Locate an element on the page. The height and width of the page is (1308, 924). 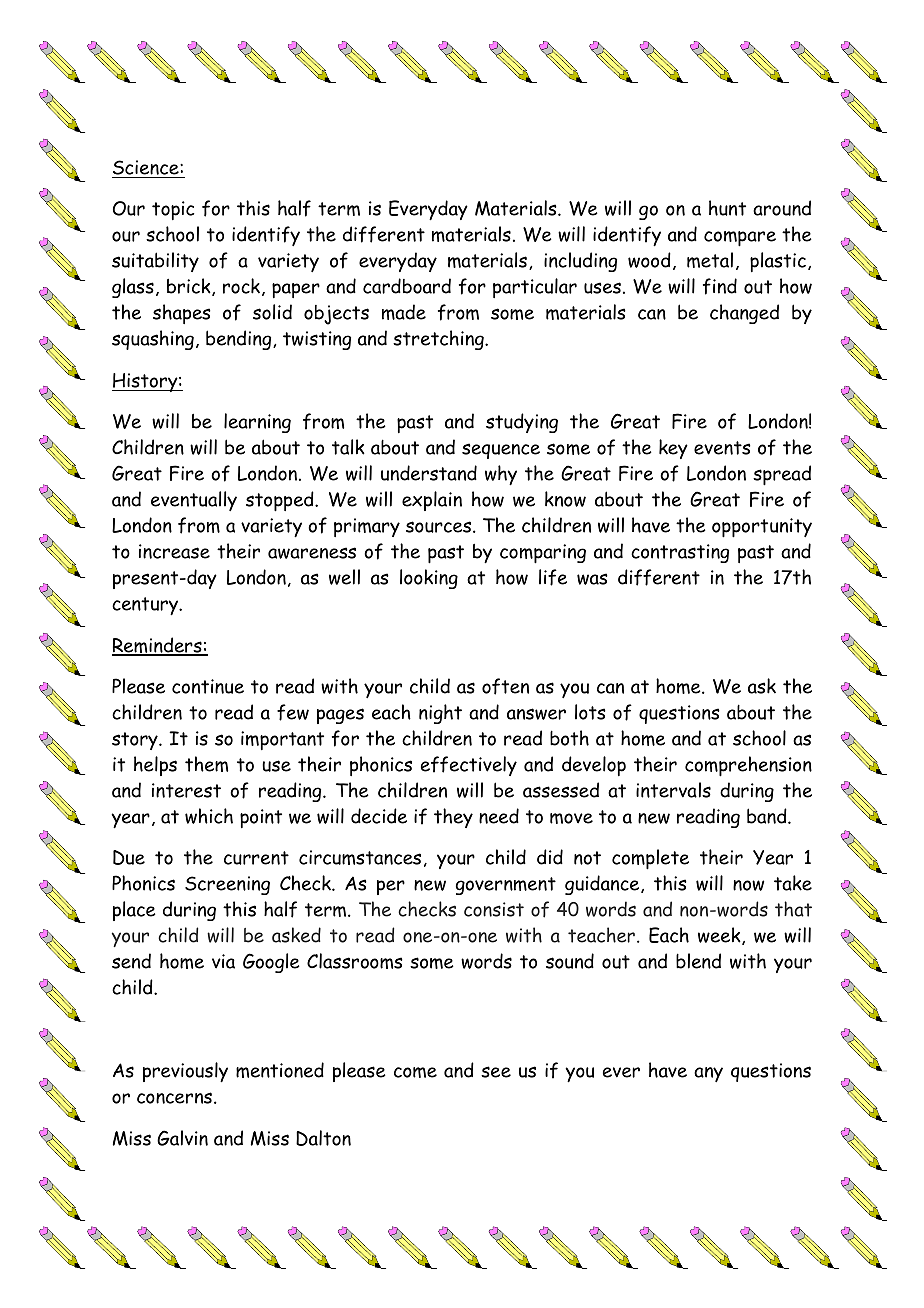
Screening is located at coordinates (227, 885).
